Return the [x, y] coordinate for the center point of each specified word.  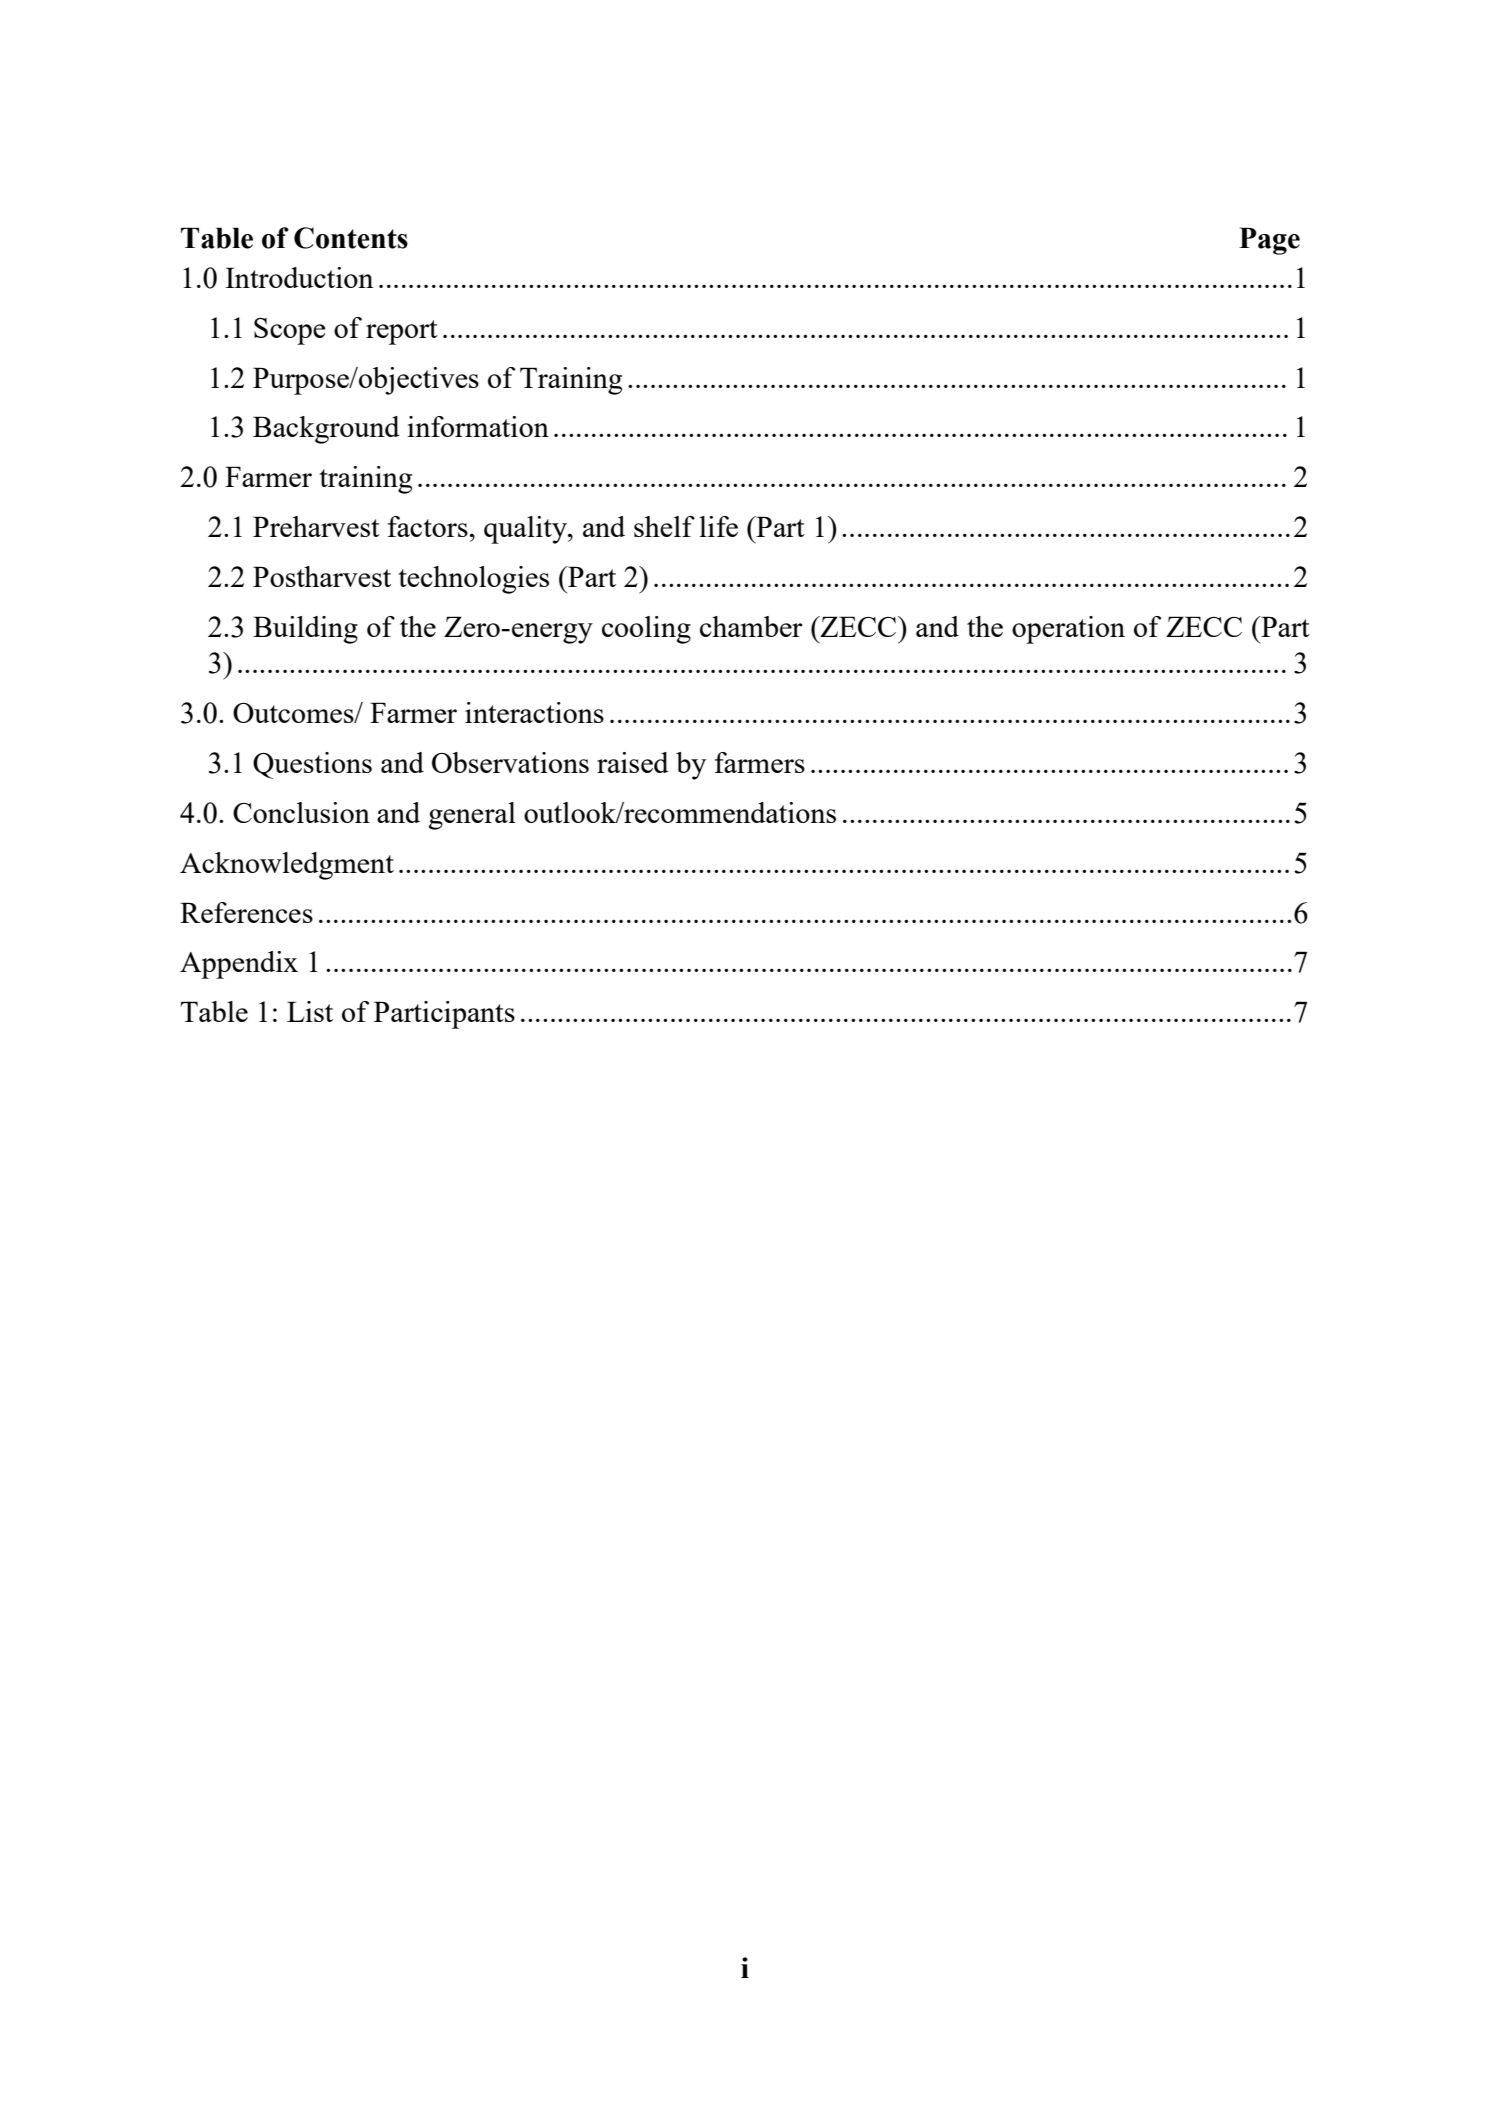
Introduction [299, 277]
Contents [351, 238]
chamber [751, 626]
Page [1269, 241]
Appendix [239, 965]
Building [305, 630]
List [310, 1011]
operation [1068, 630]
